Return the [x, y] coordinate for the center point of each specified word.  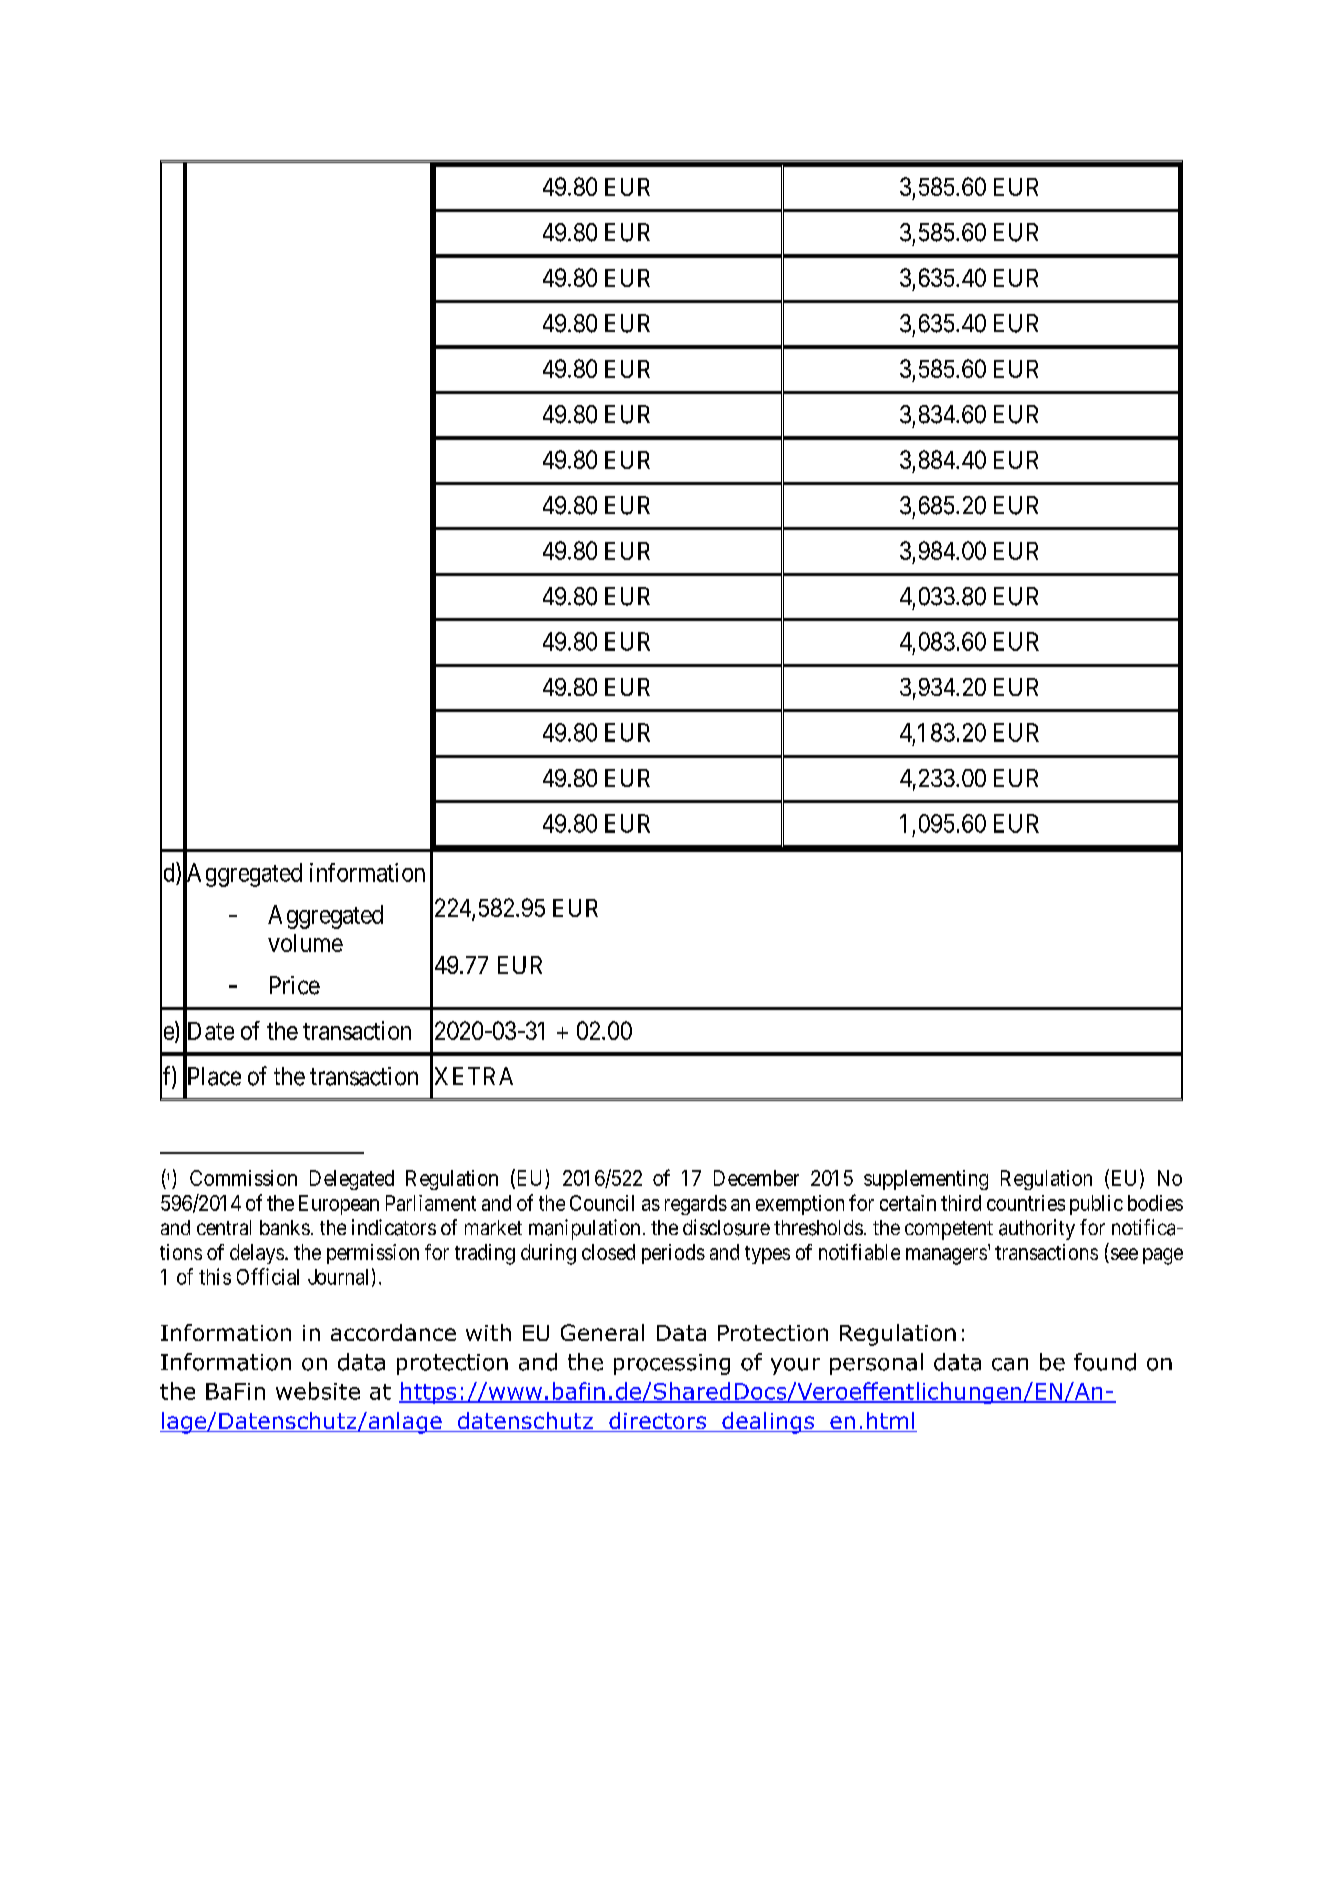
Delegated [352, 1180]
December [756, 1178]
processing [672, 1364]
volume [305, 943]
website [318, 1391]
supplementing [926, 1180]
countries [1026, 1203]
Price [295, 985]
